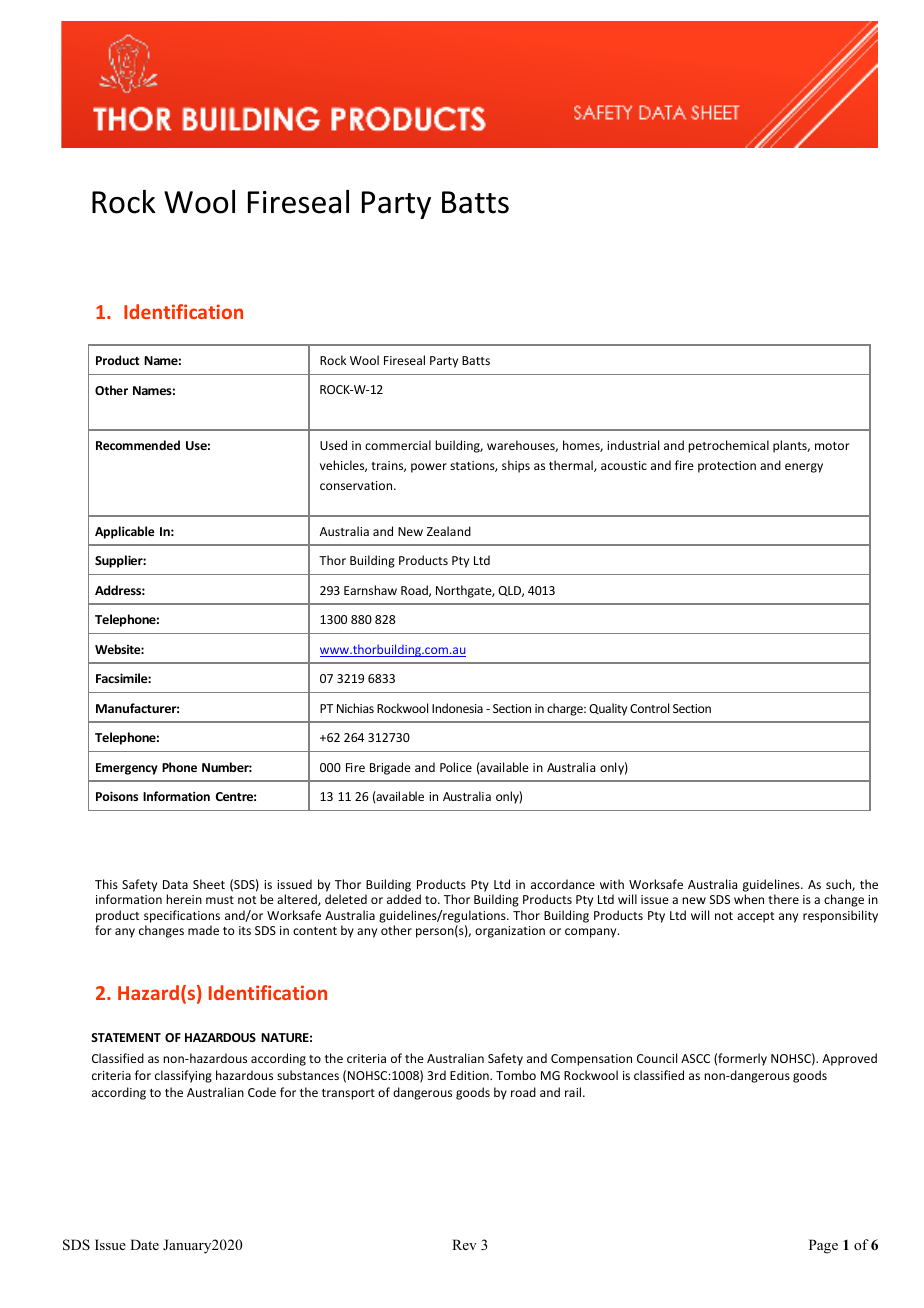 The image size is (924, 1308). Describe the element at coordinates (749, 899) in the screenshot. I see `when` at that location.
